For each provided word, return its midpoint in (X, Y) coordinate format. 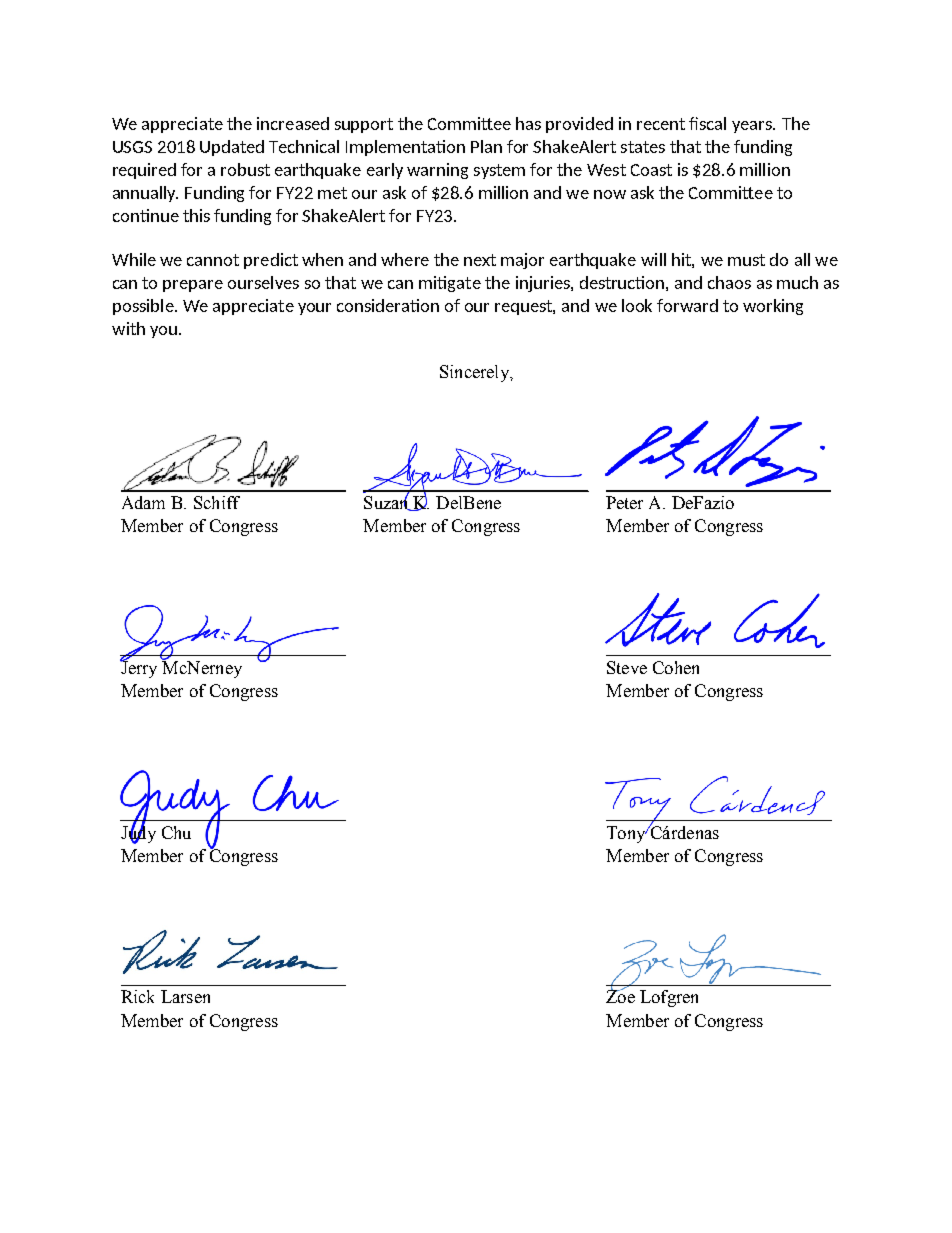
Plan (486, 146)
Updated (232, 148)
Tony (627, 834)
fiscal (707, 123)
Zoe (620, 996)
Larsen (185, 996)
